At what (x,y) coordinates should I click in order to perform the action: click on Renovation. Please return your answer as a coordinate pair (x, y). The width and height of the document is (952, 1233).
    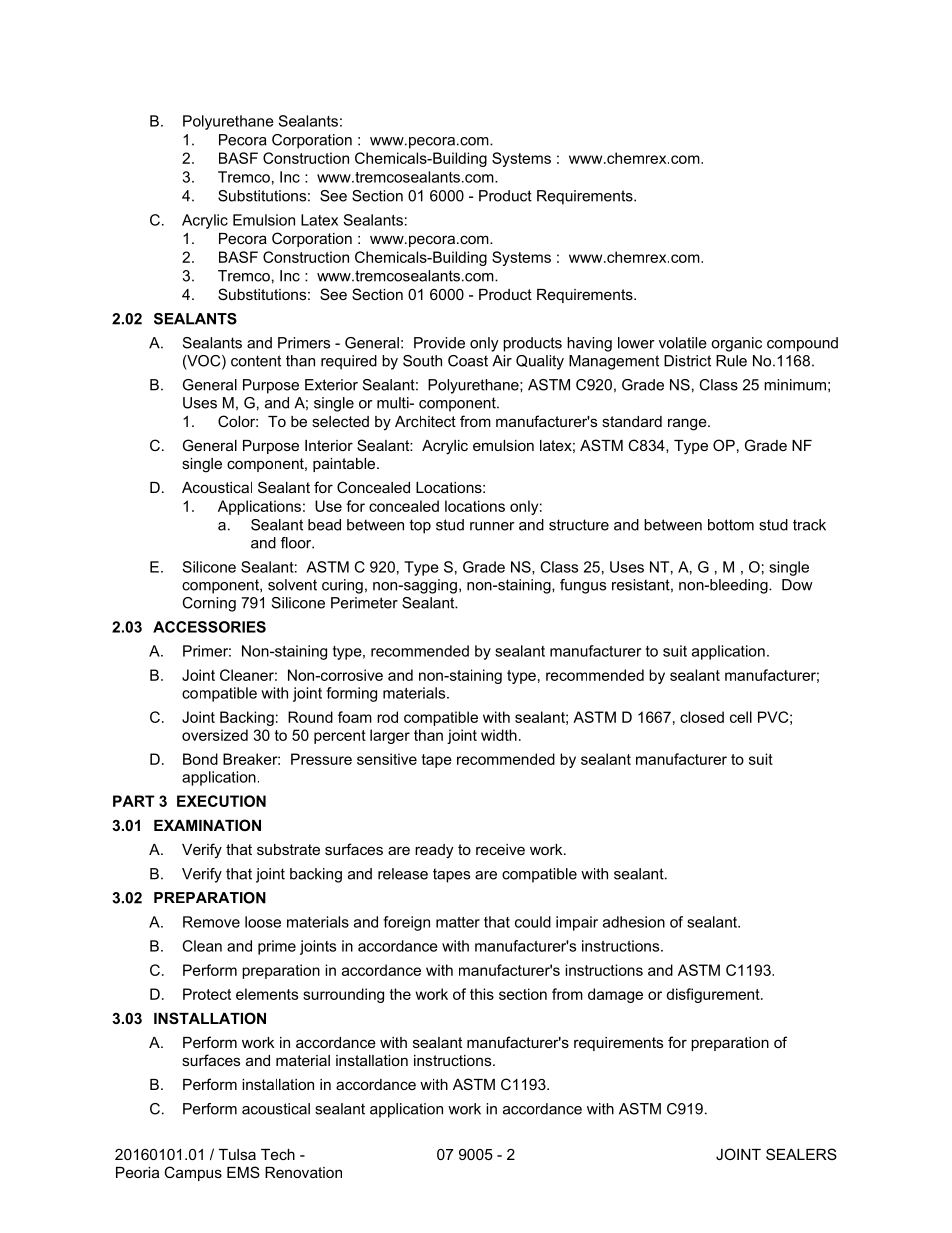
    Looking at the image, I should click on (303, 1172).
